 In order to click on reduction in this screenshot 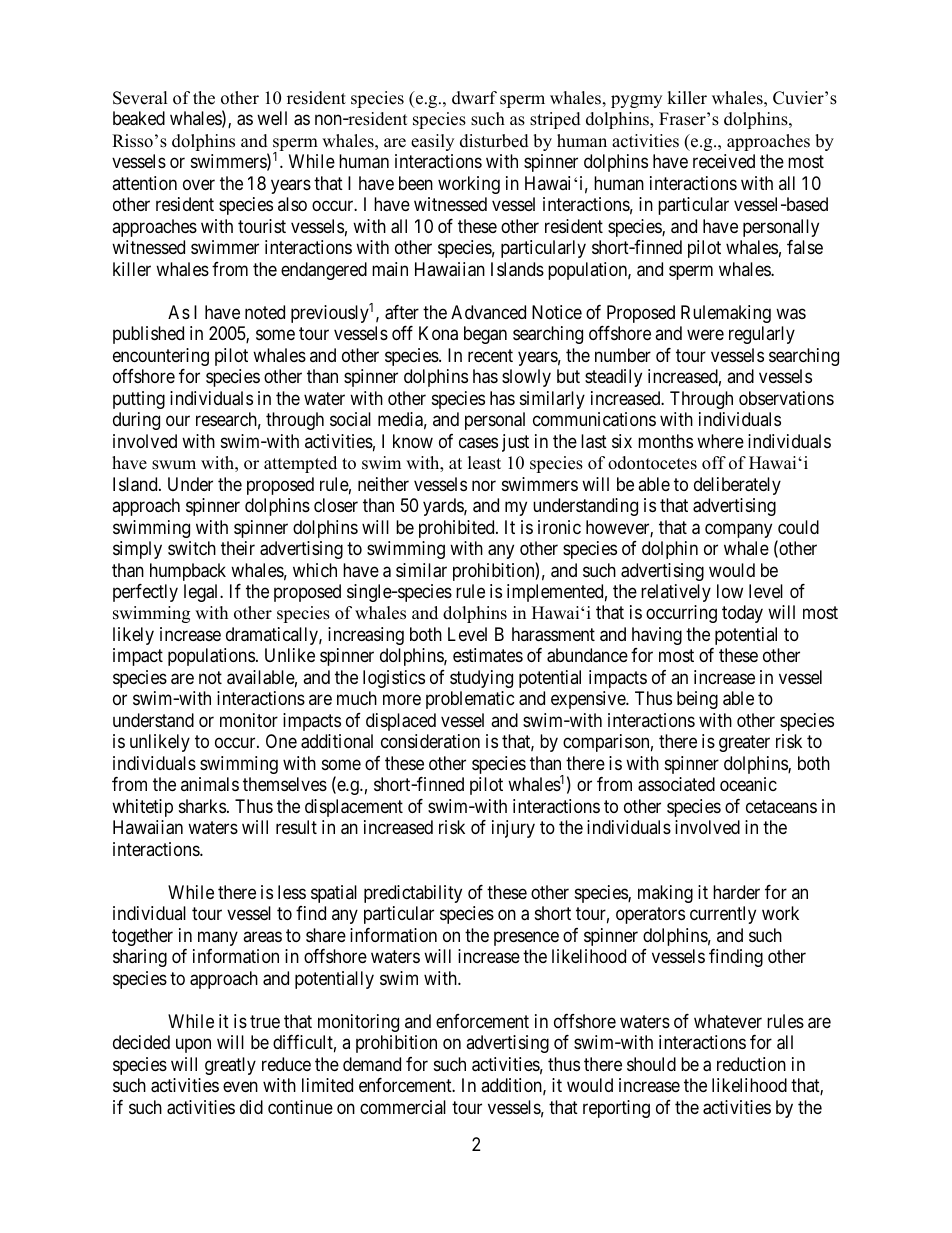, I will do `click(751, 1064)`.
